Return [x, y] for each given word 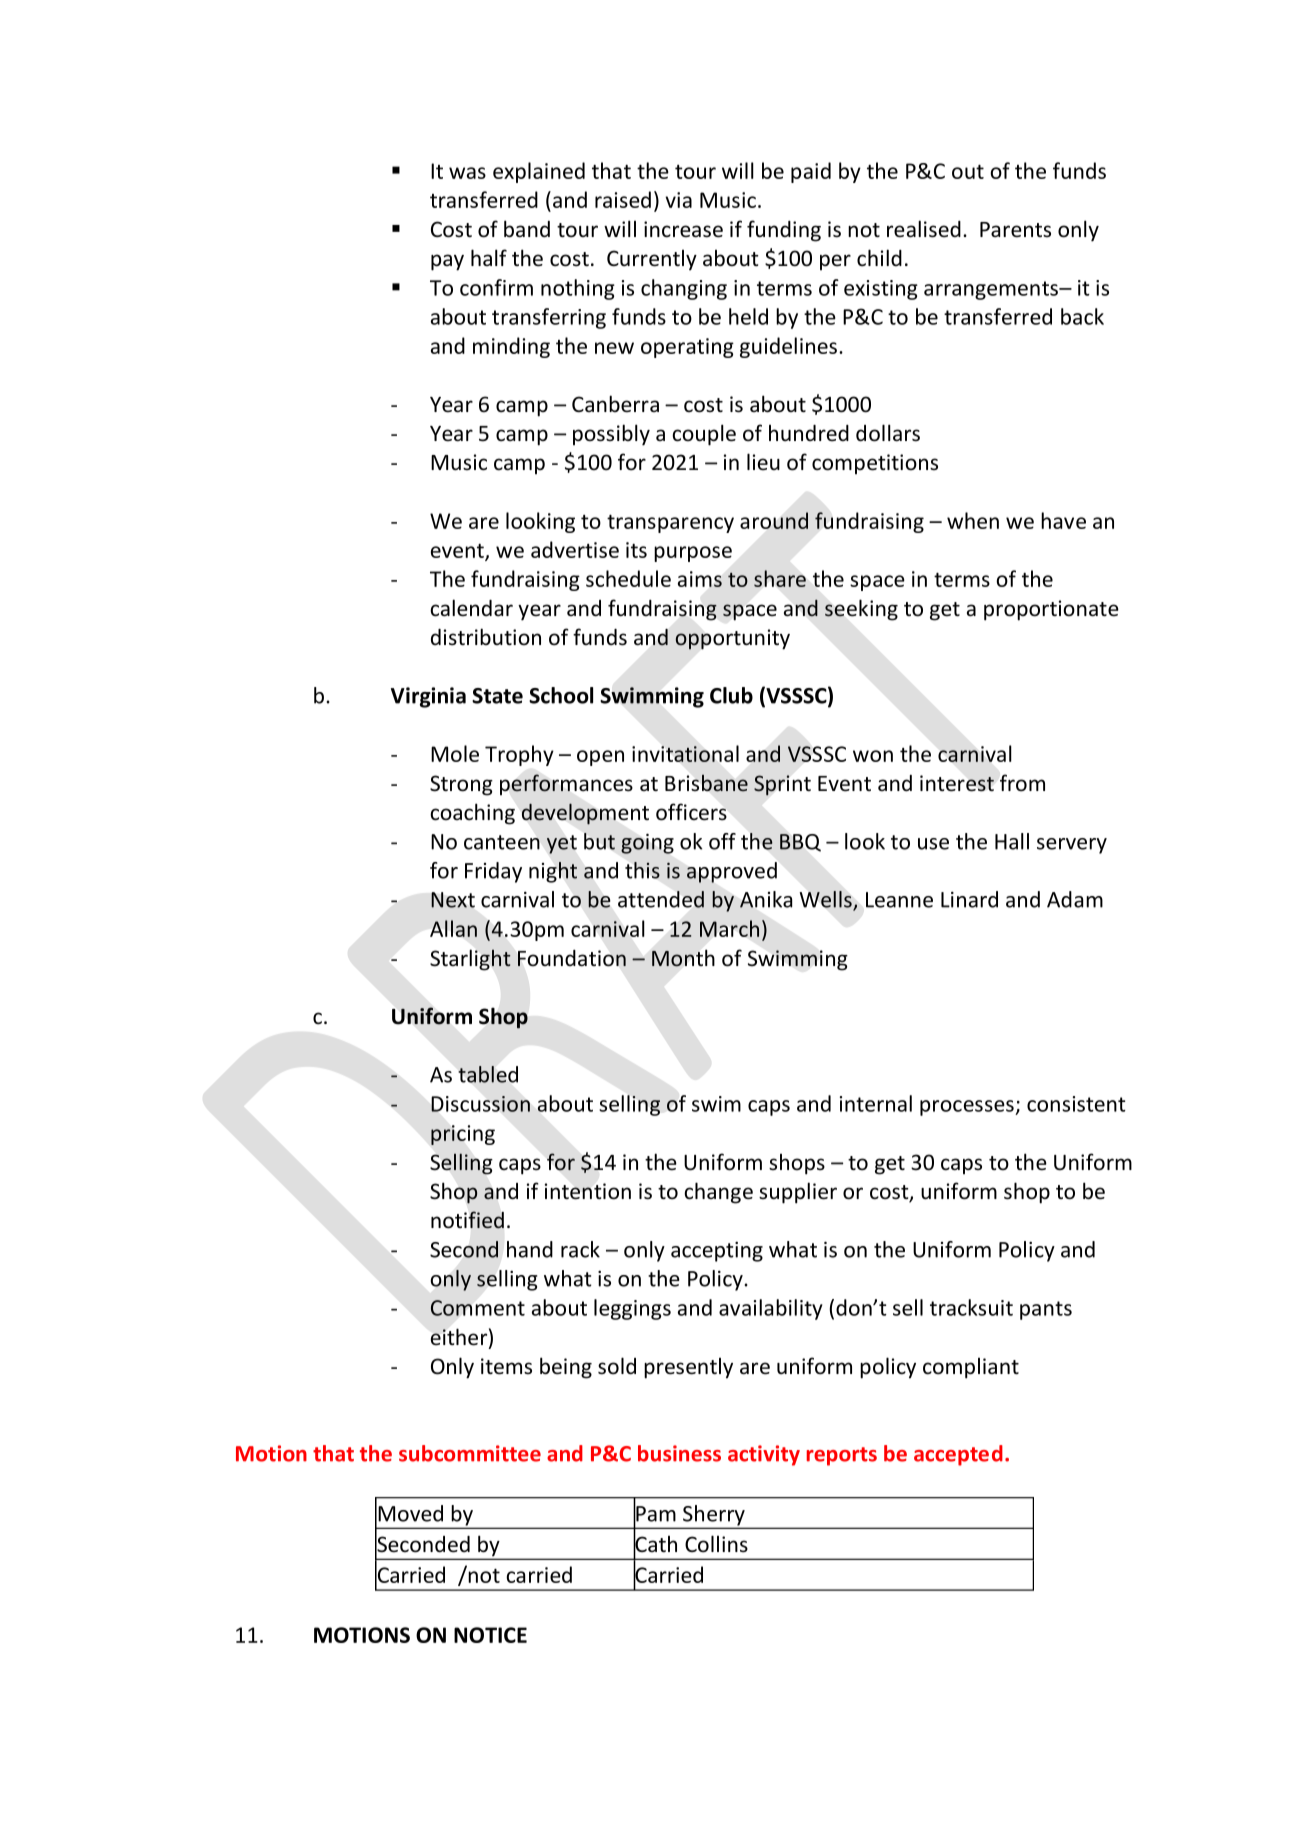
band [527, 229]
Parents [1015, 230]
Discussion [480, 1104]
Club [731, 695]
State [497, 696]
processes [968, 1108]
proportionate [1051, 610]
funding [784, 231]
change [718, 1193]
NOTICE [490, 1635]
